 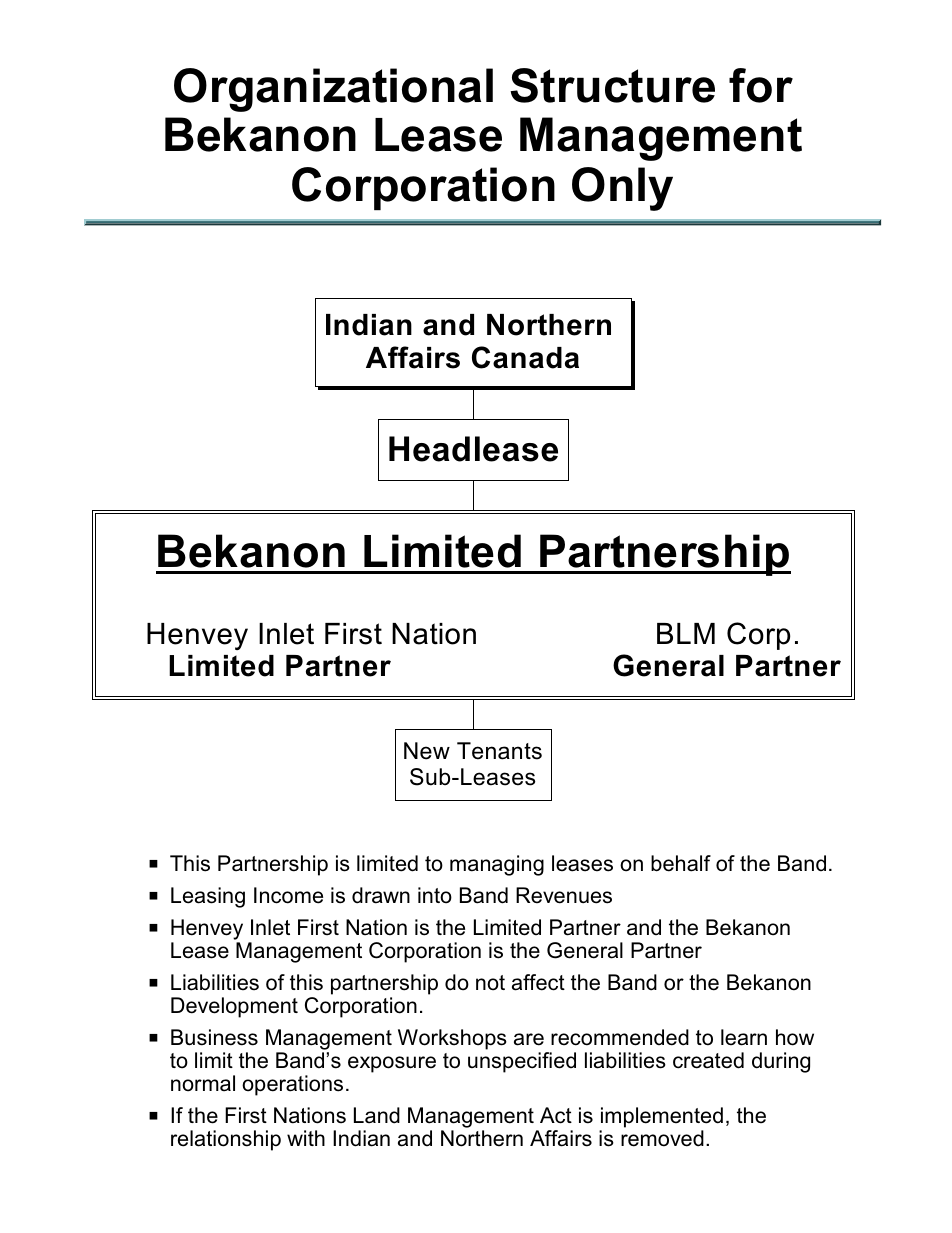 What do you see at coordinates (612, 85) in the screenshot?
I see `Structure` at bounding box center [612, 85].
